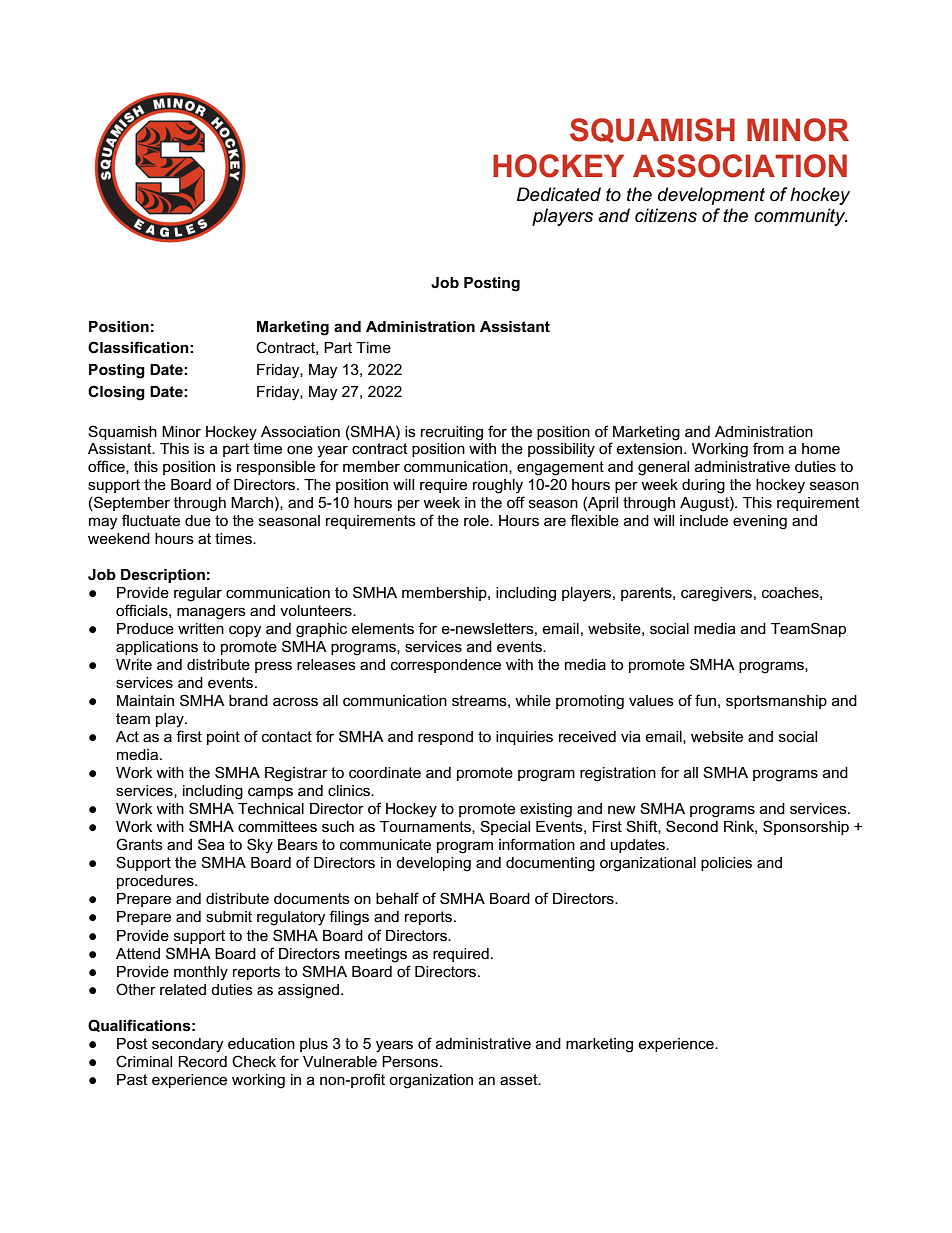 This screenshot has width=952, height=1233. I want to click on Record, so click(202, 1061).
